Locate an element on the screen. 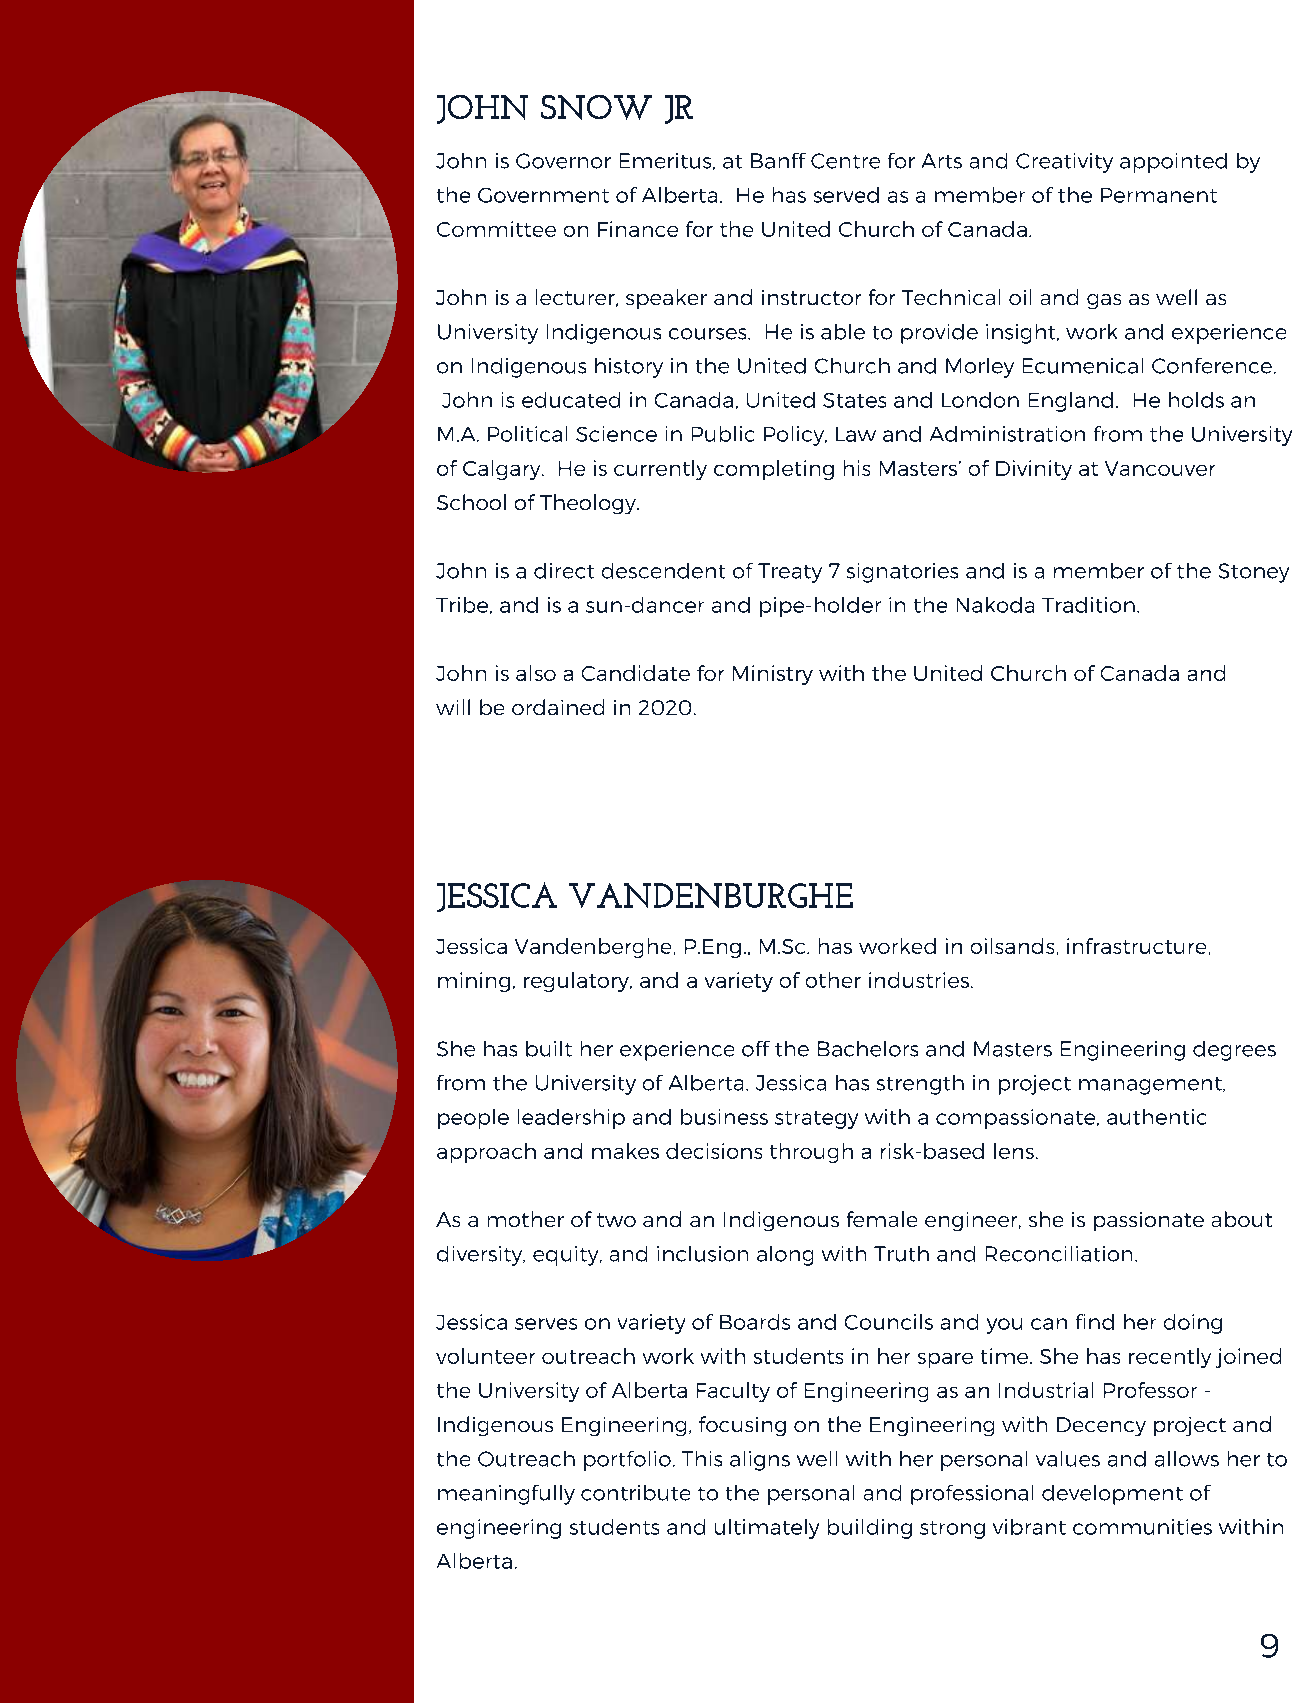 The height and width of the screenshot is (1703, 1316). appointed is located at coordinates (1173, 163).
